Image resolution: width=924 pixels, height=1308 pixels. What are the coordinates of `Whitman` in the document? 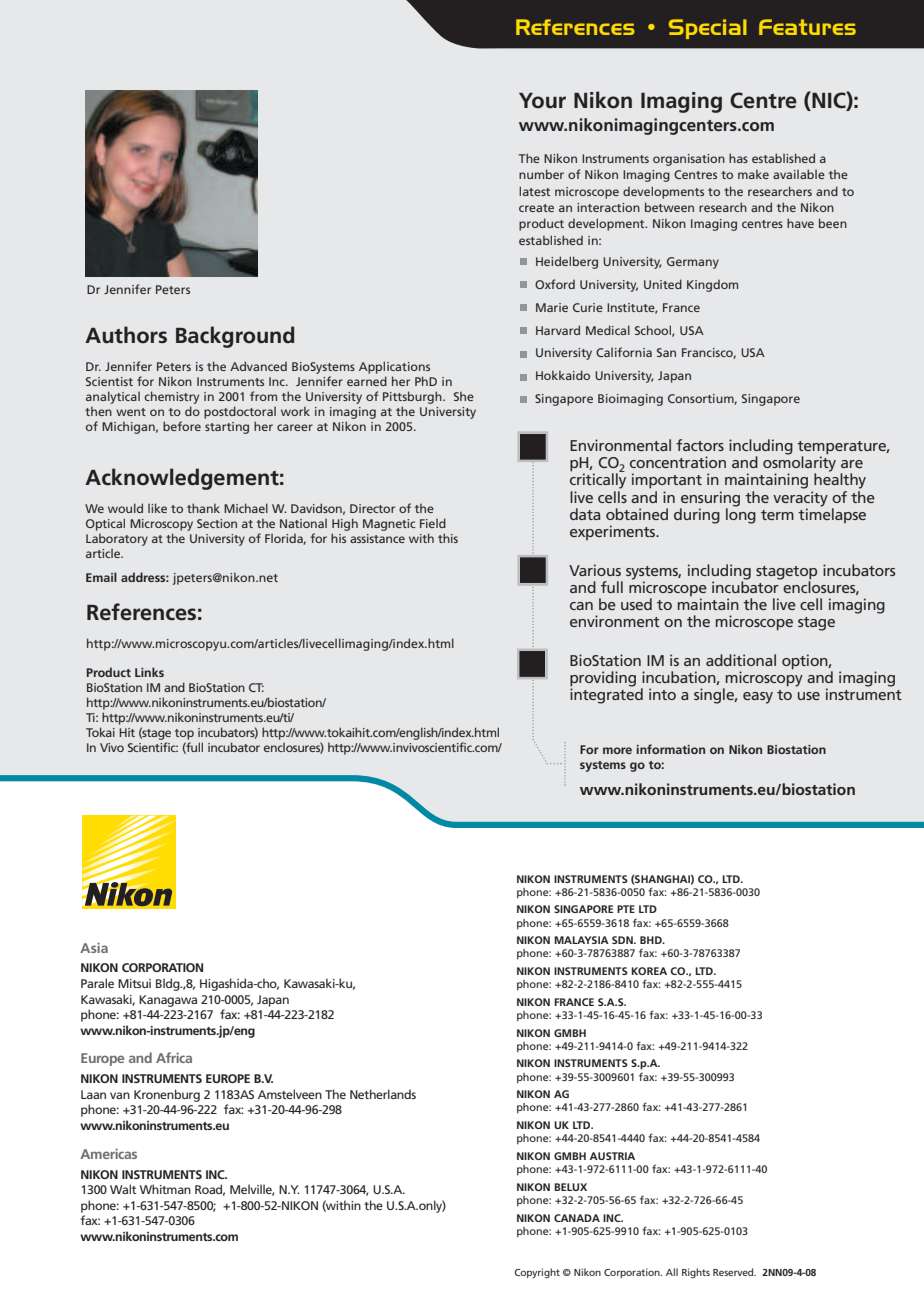 It's located at (165, 1189).
